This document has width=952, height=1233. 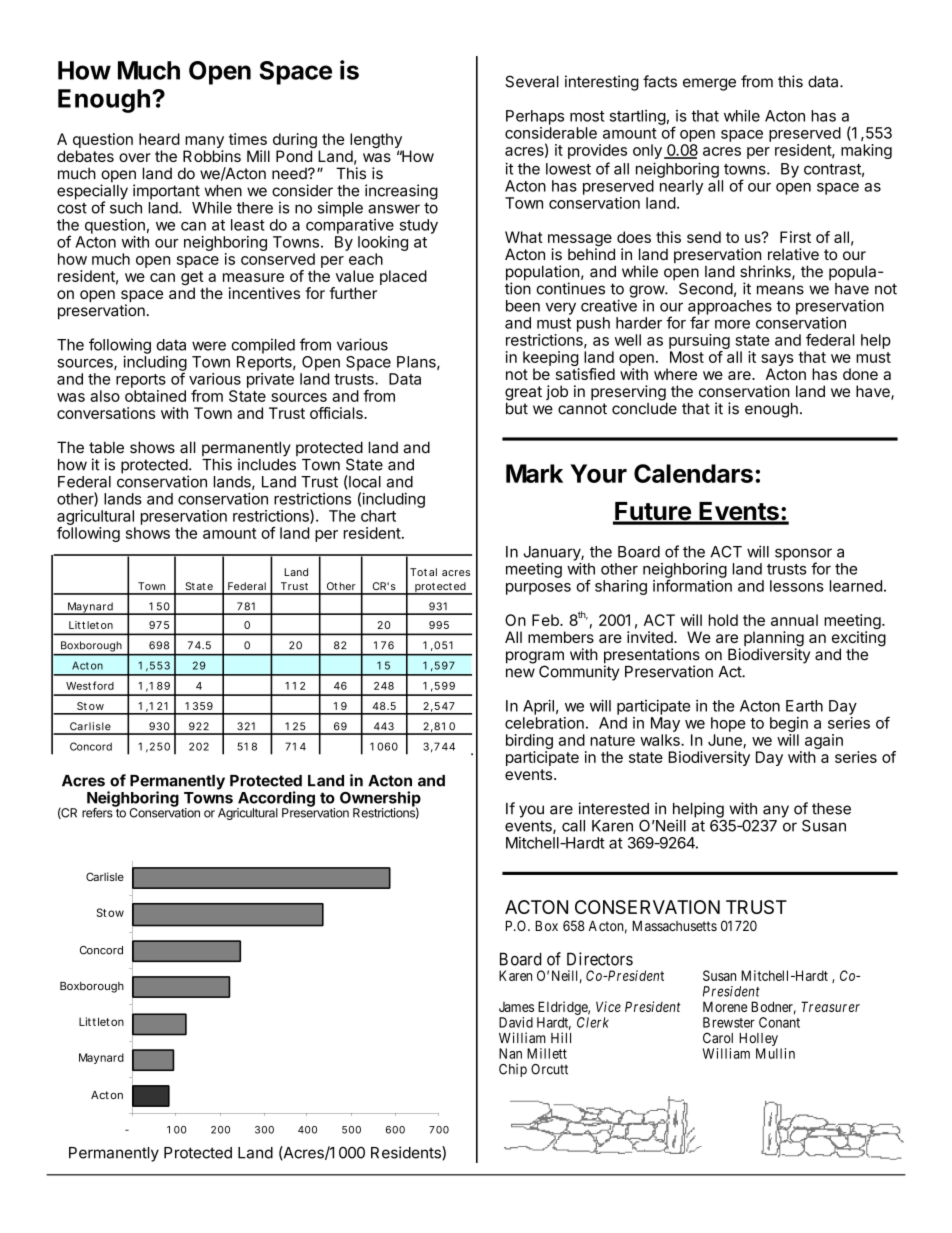 What do you see at coordinates (159, 139) in the document?
I see `heard` at bounding box center [159, 139].
